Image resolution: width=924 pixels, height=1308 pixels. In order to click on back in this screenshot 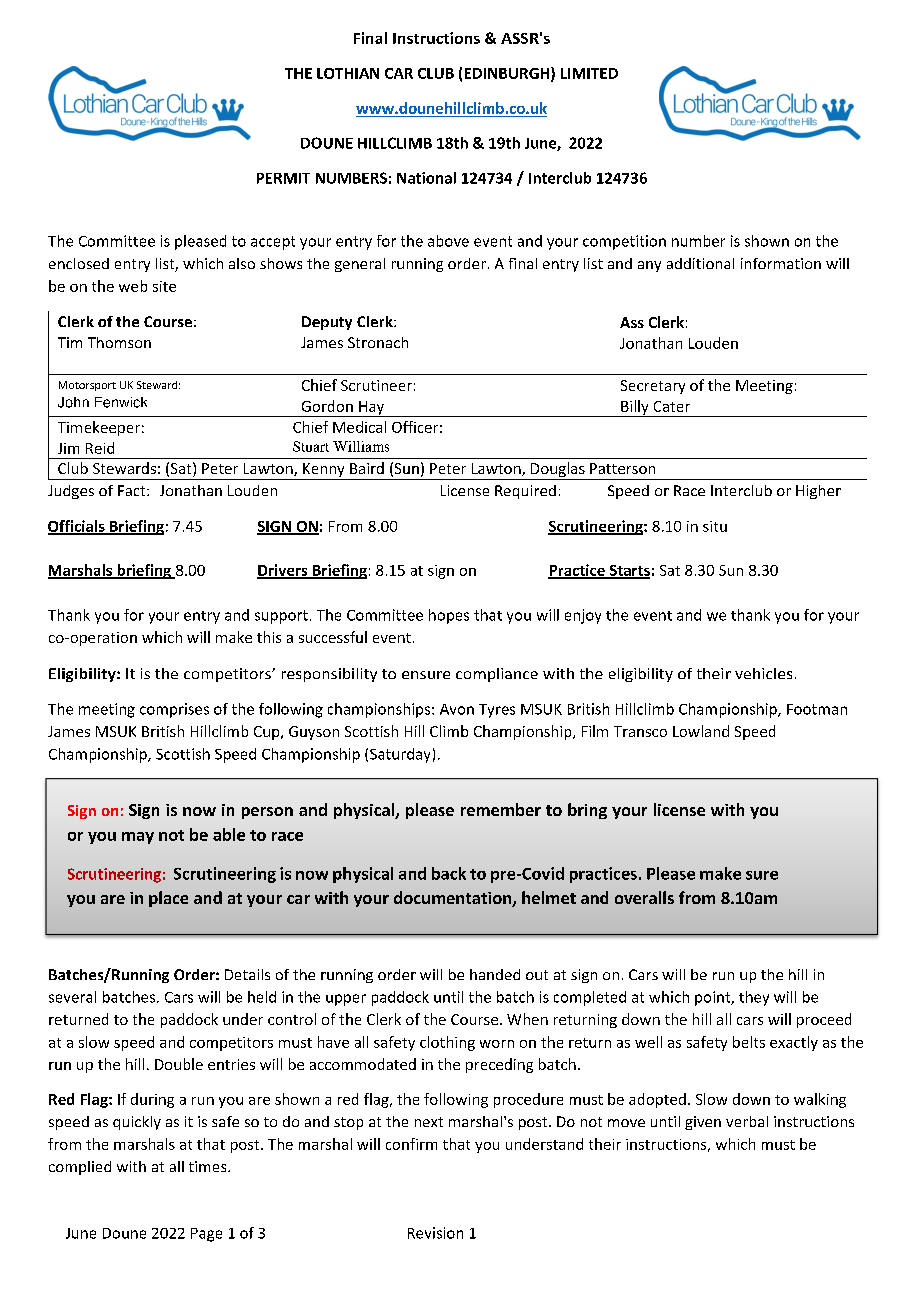, I will do `click(449, 873)`.
